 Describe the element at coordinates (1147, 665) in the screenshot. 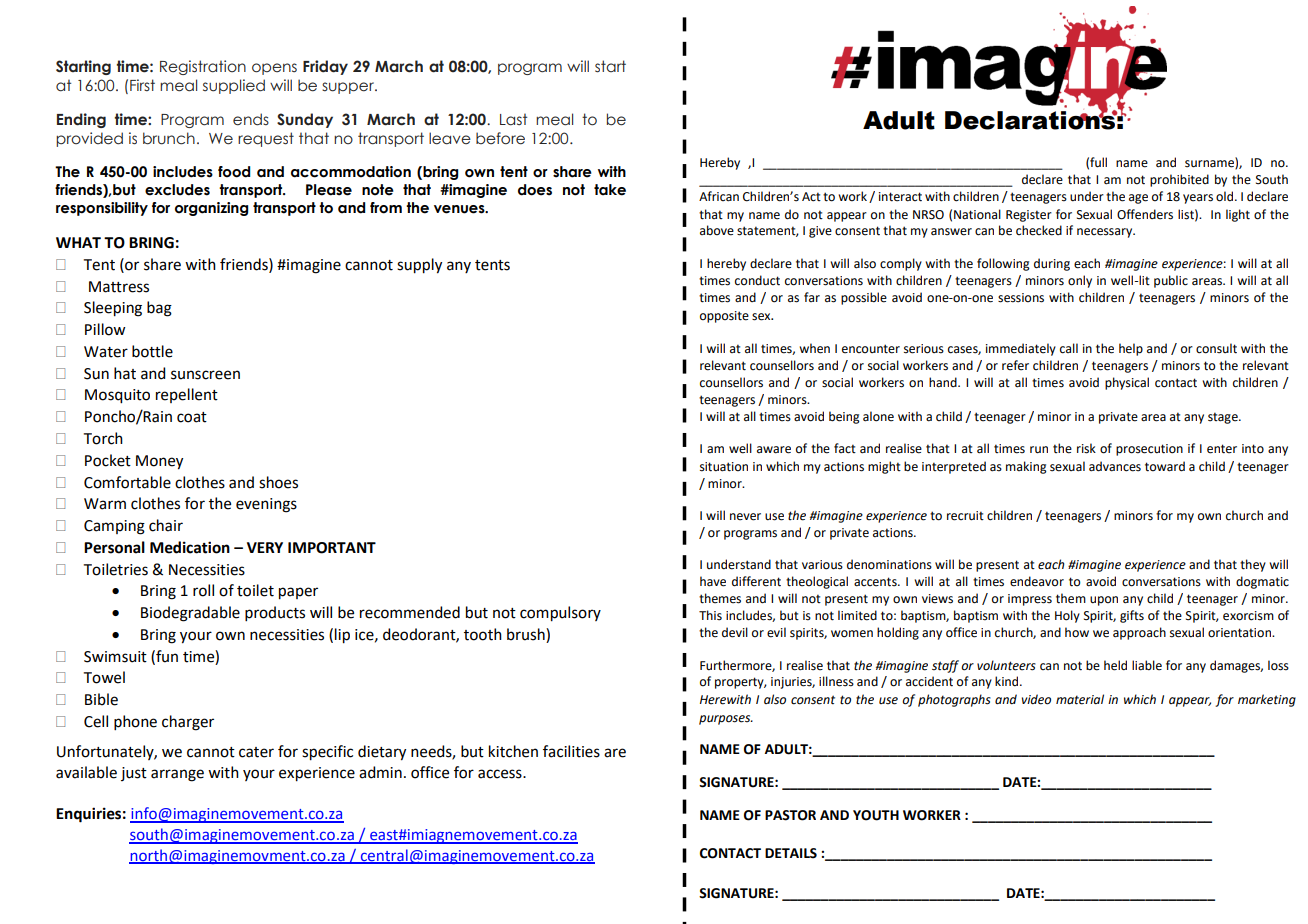

I see `liable` at that location.
